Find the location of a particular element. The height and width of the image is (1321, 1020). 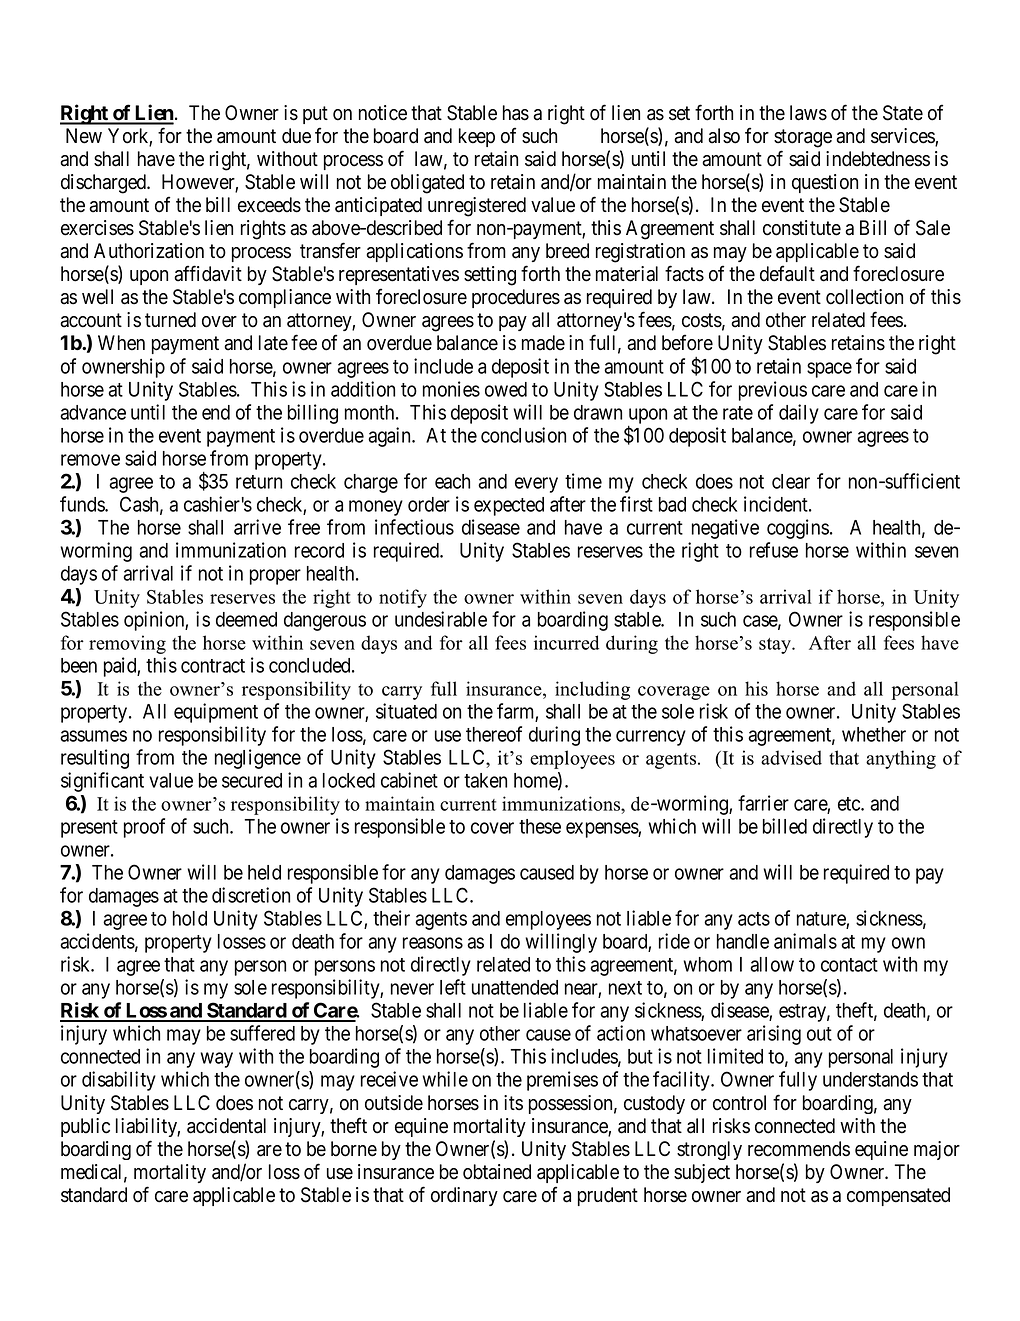

storage is located at coordinates (803, 138).
